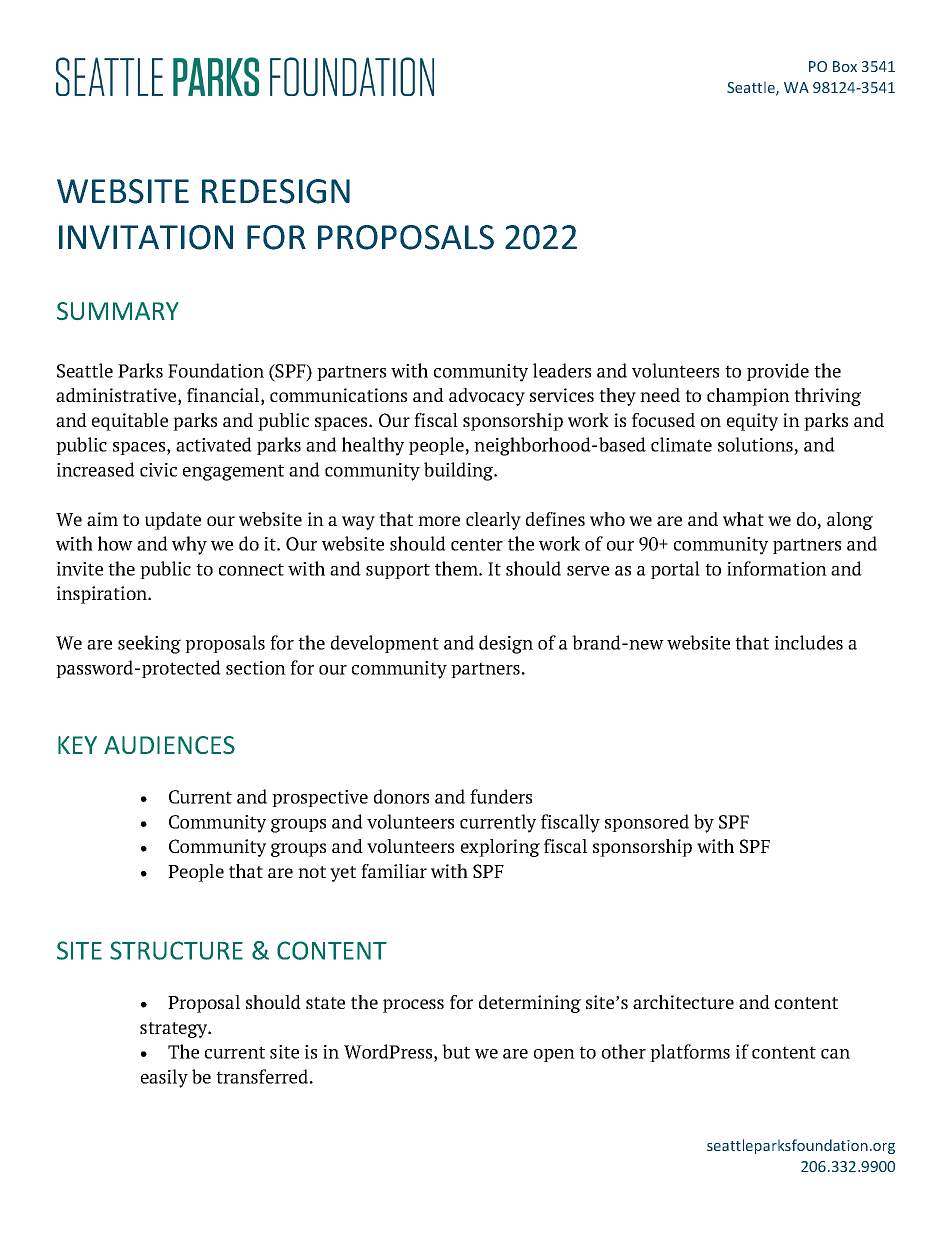 The width and height of the screenshot is (952, 1233). Describe the element at coordinates (477, 544) in the screenshot. I see `center` at that location.
